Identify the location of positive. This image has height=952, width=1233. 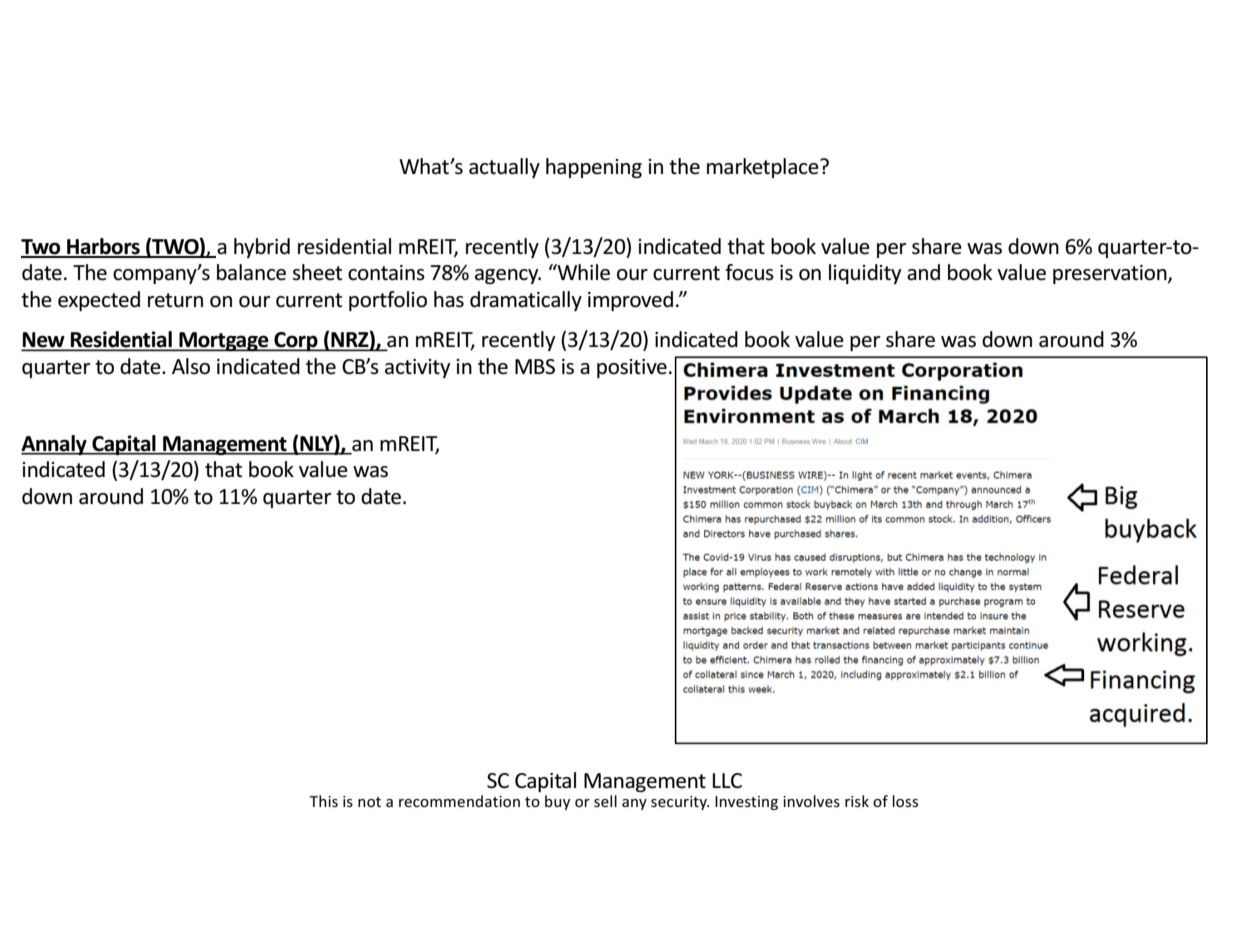
(632, 368).
